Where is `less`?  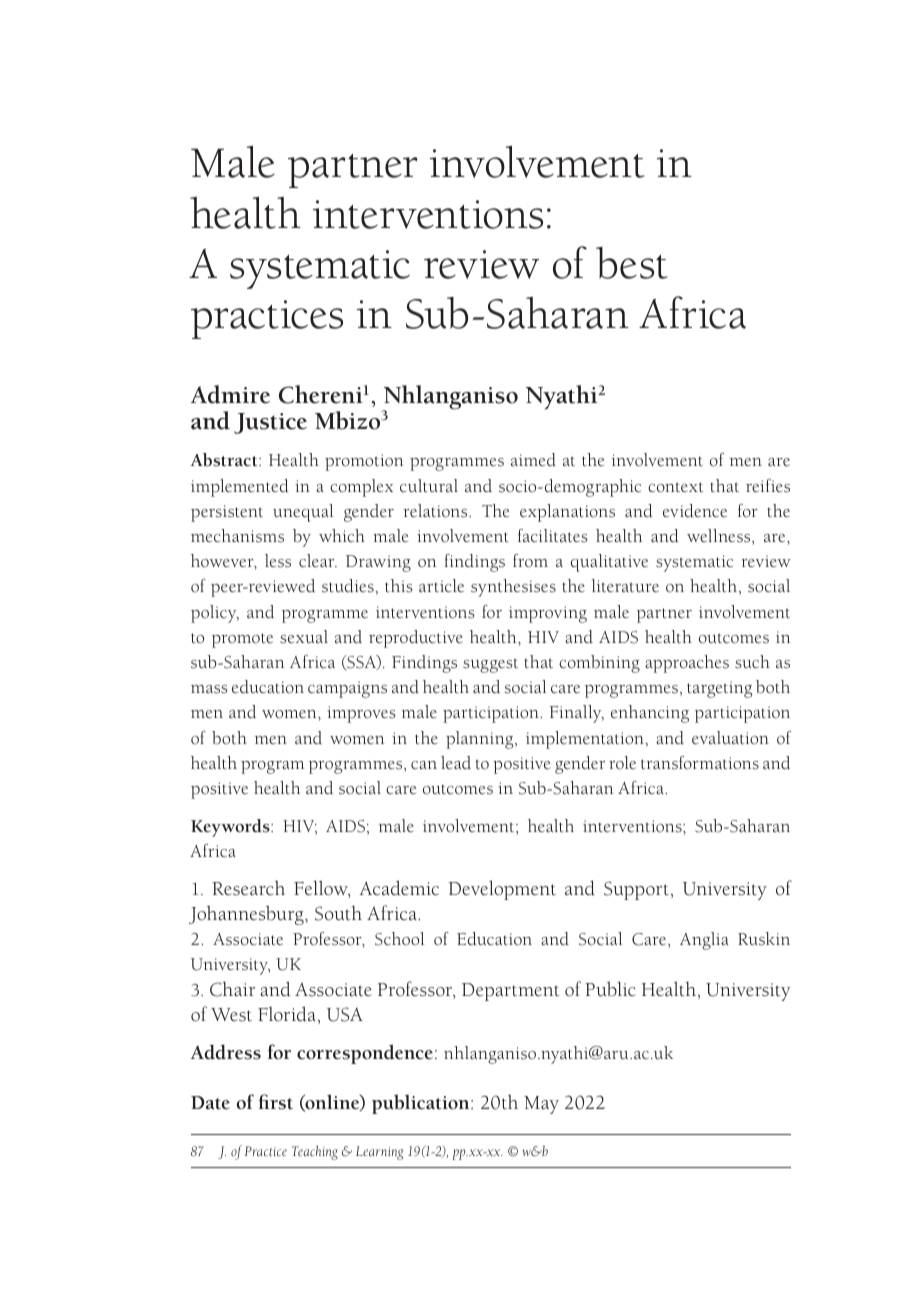
less is located at coordinates (278, 561).
